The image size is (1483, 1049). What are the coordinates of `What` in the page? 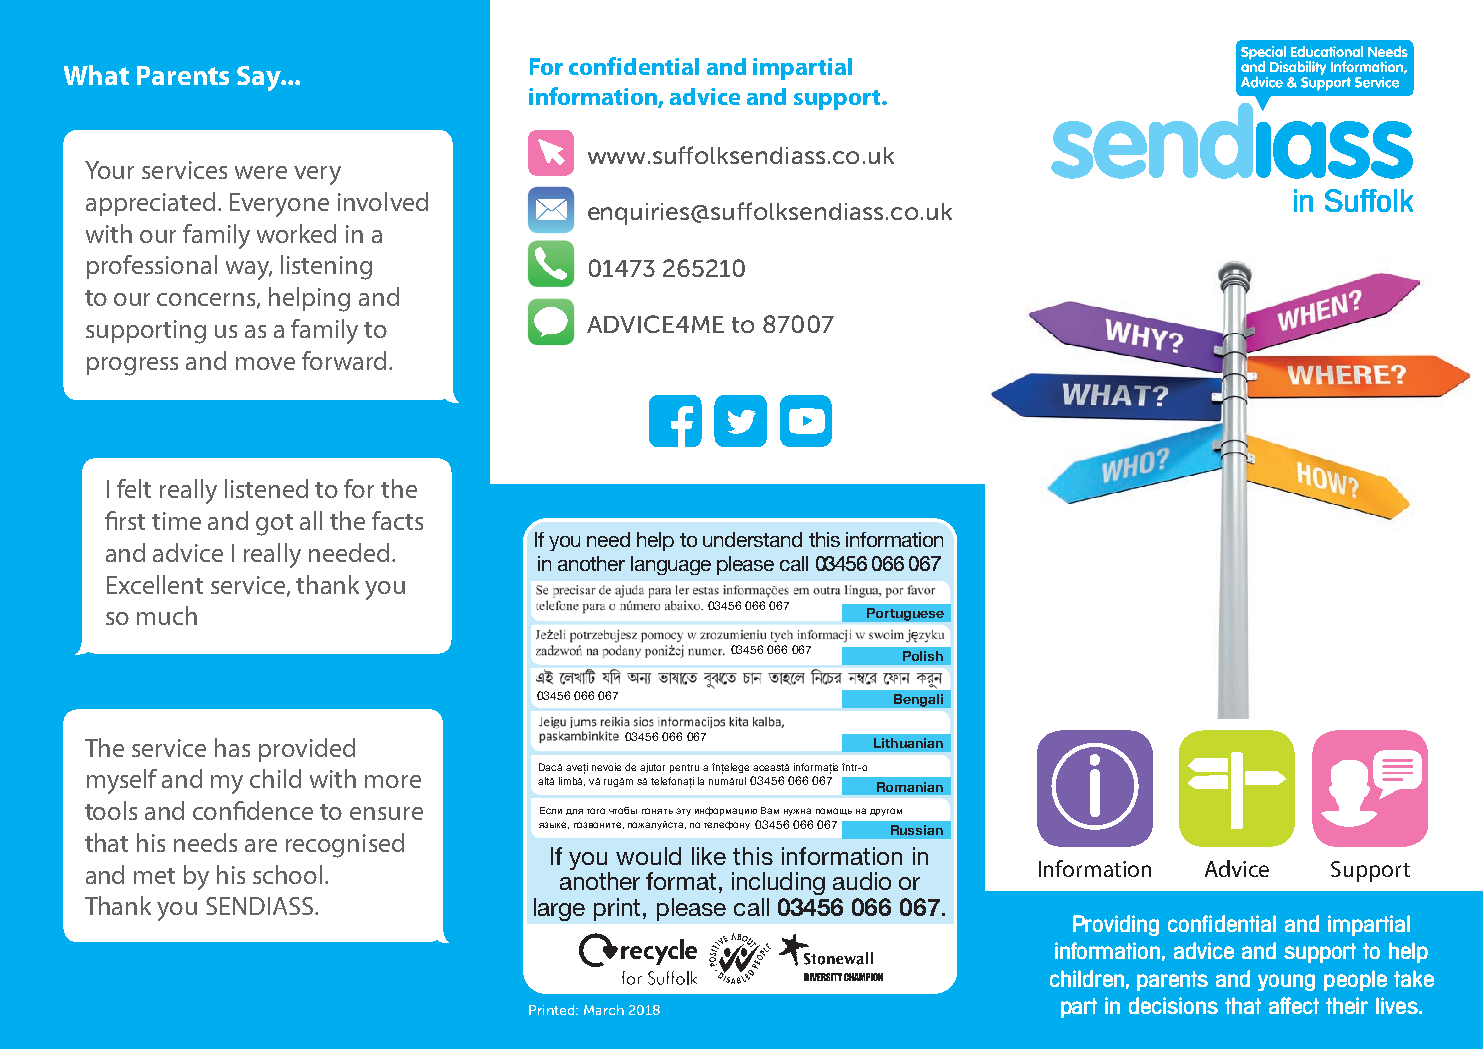 It's located at (96, 75).
